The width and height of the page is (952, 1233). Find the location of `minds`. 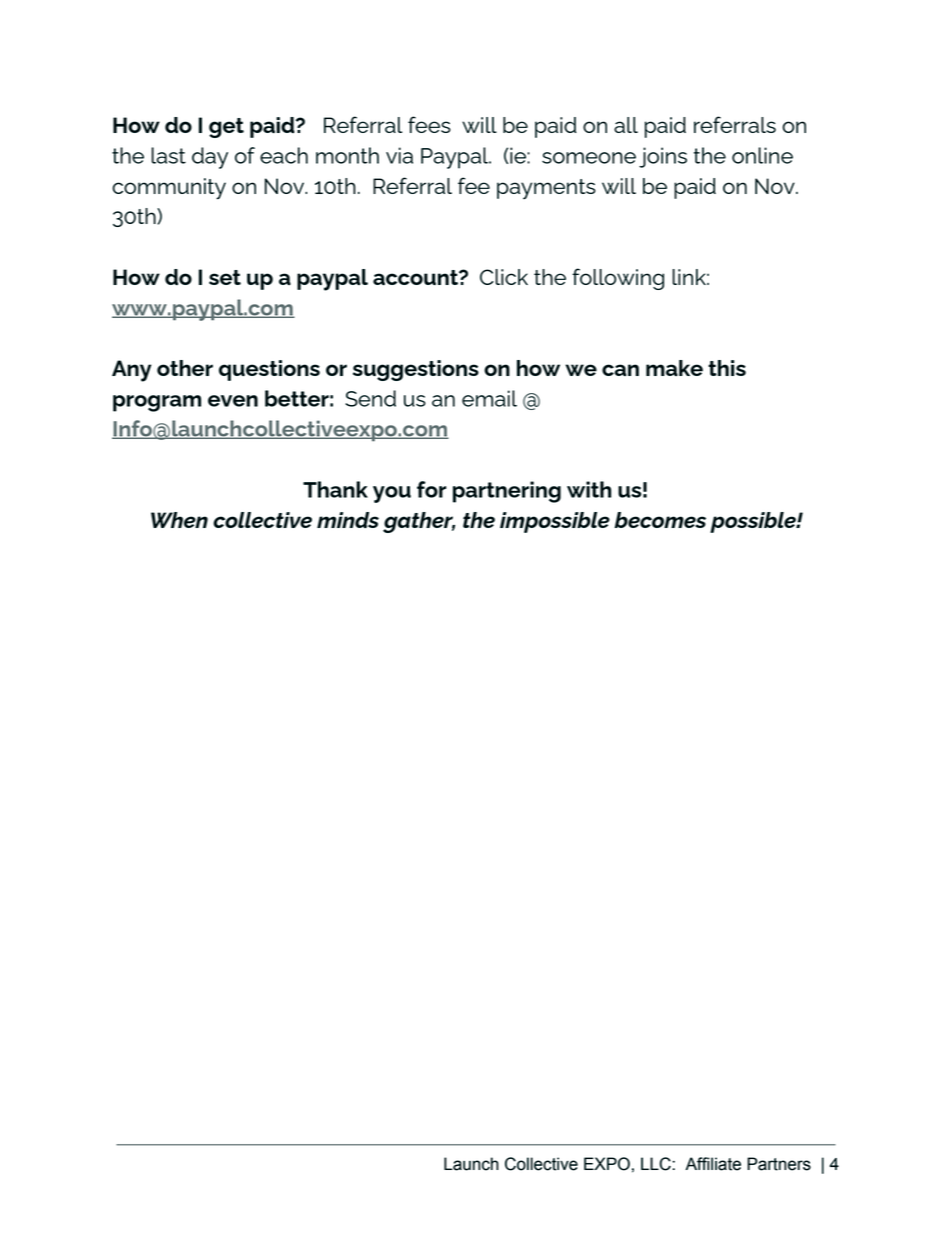

minds is located at coordinates (348, 520).
